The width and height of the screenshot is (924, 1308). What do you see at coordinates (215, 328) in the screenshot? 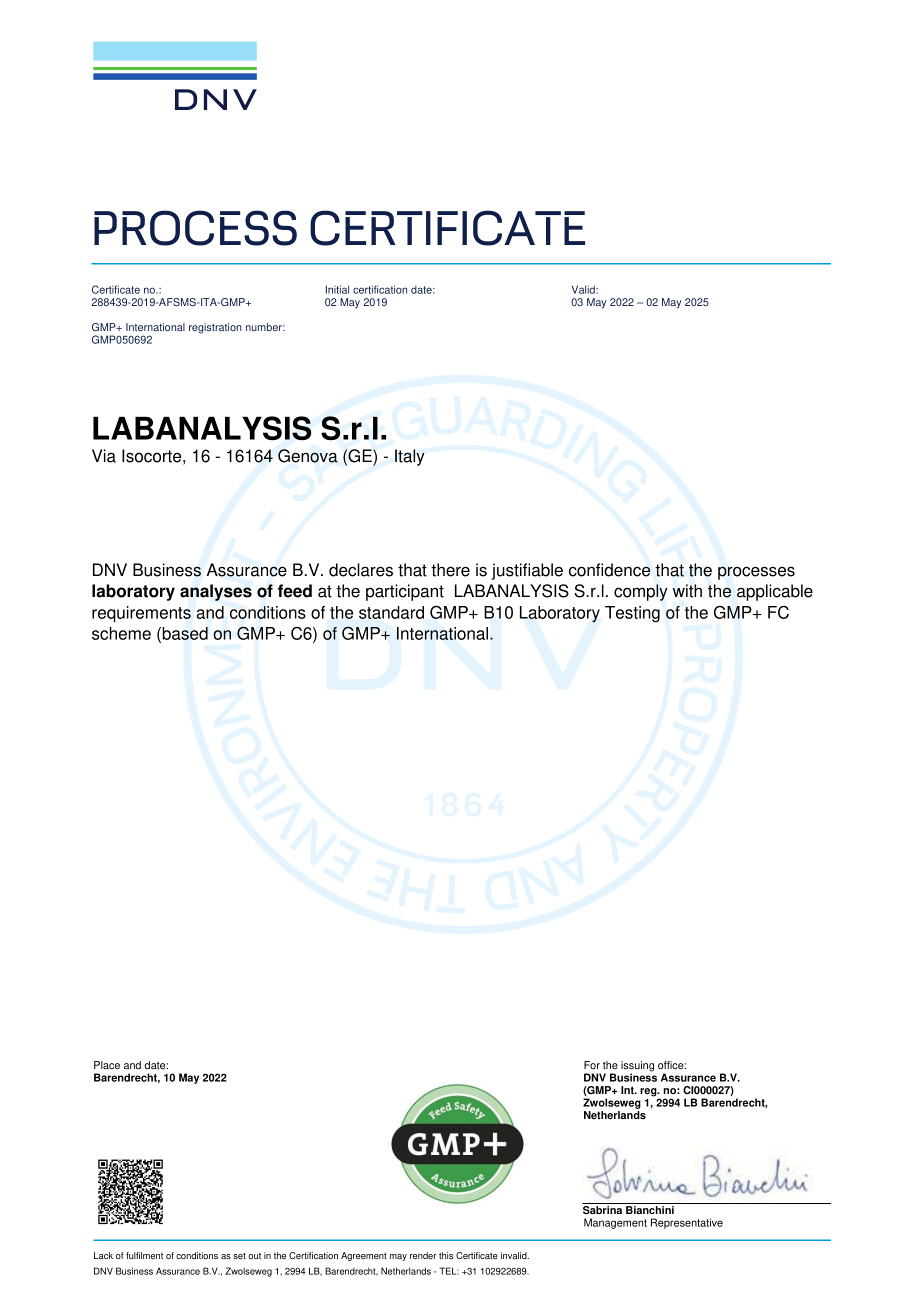
I see `registration` at bounding box center [215, 328].
